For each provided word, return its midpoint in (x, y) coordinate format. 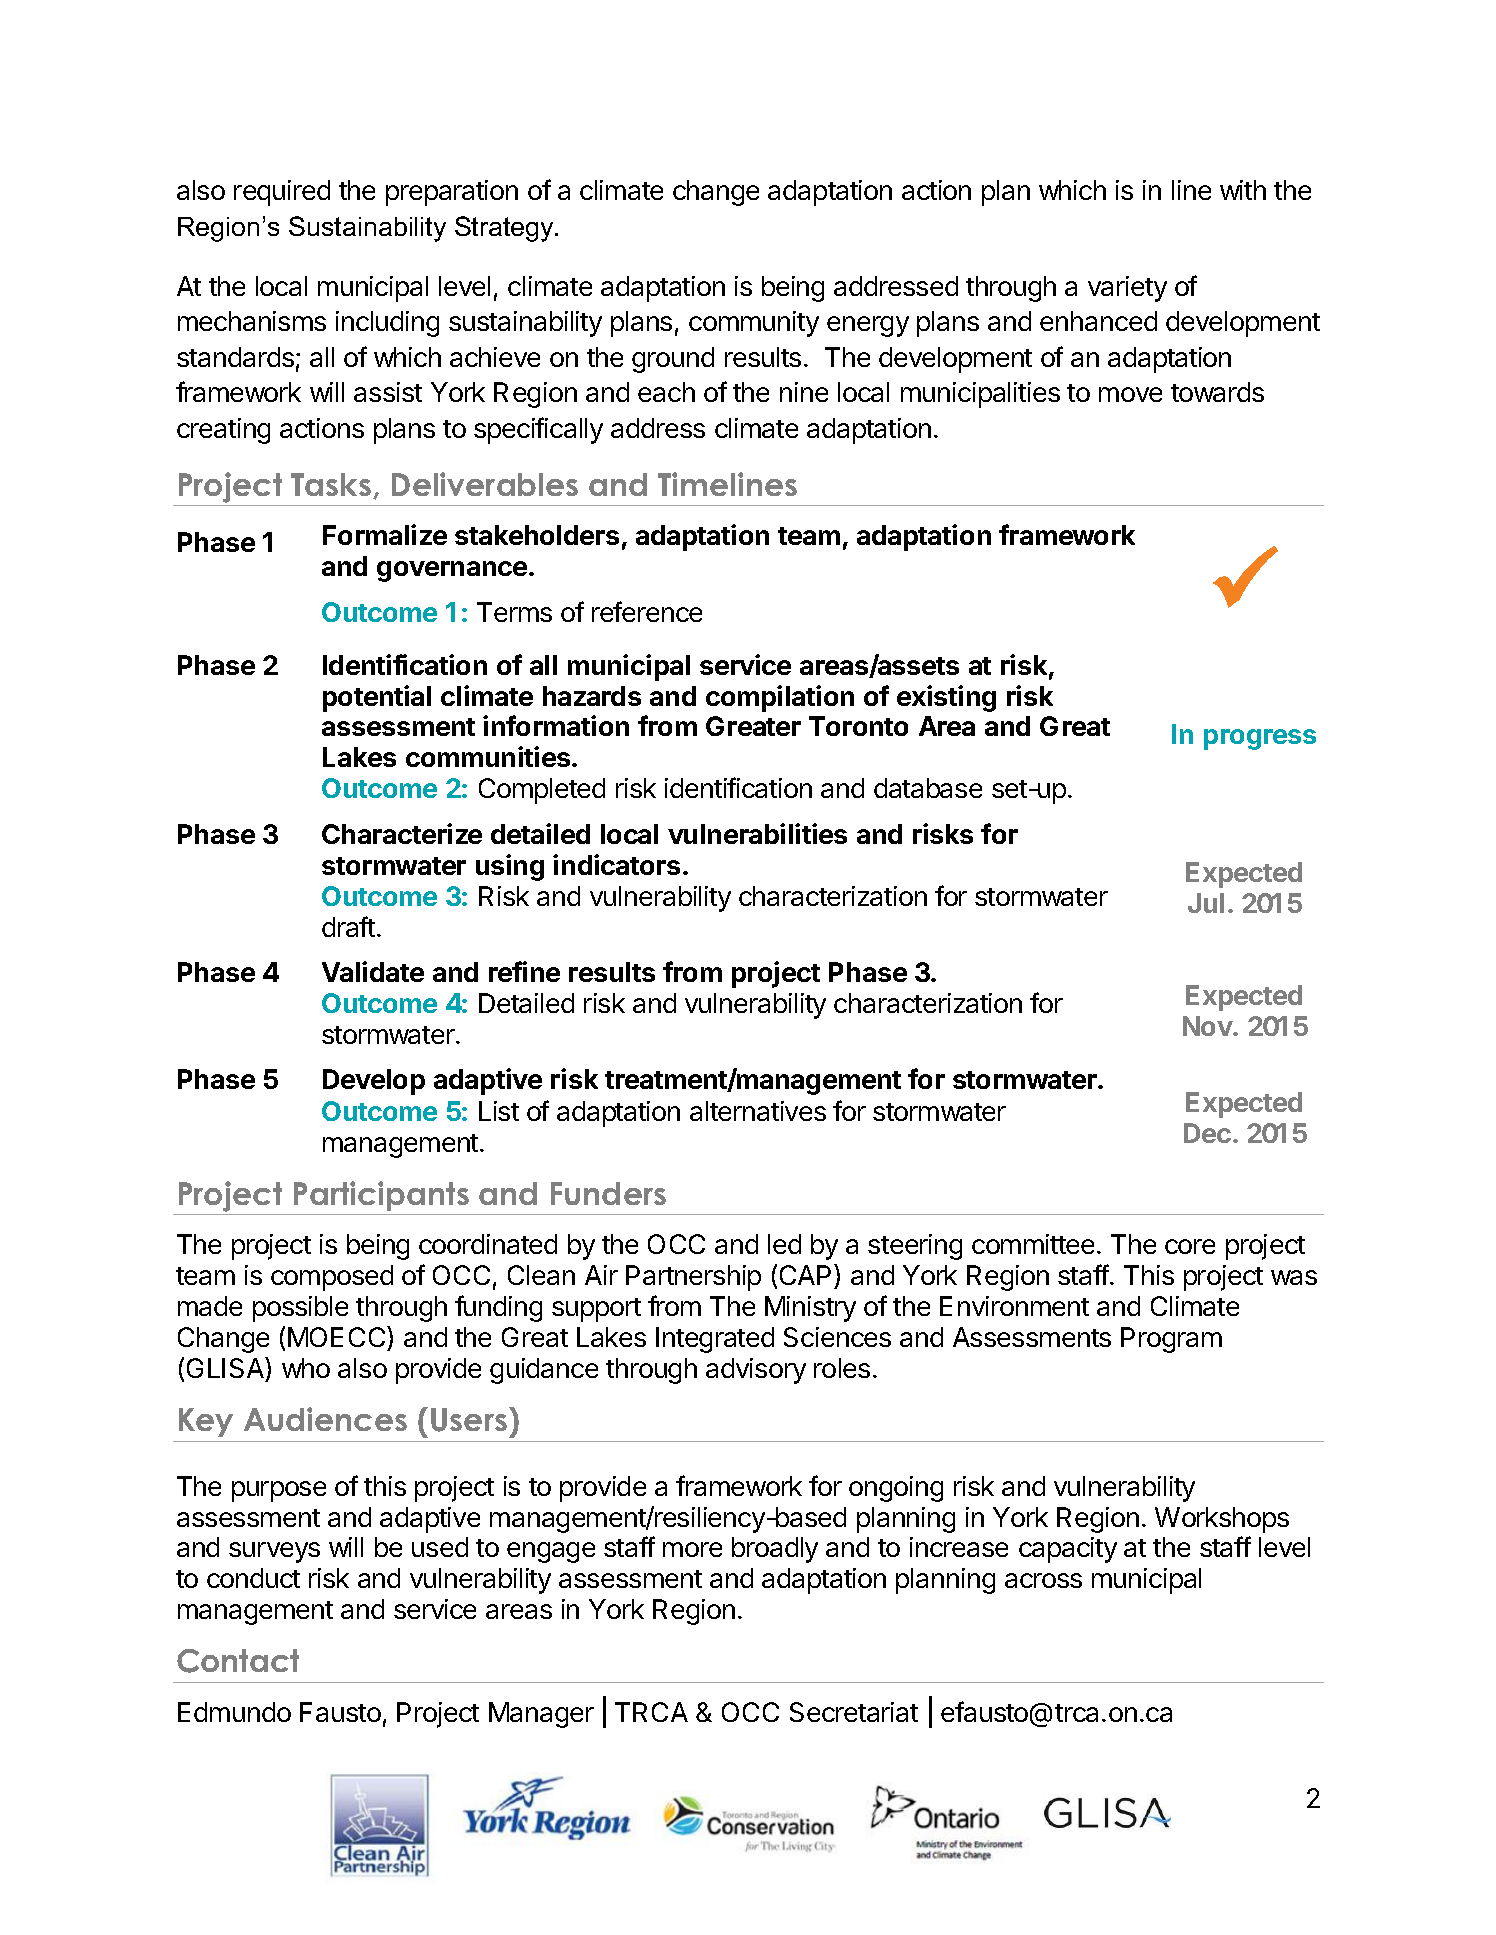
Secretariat (854, 1712)
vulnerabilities (757, 833)
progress (1260, 739)
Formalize (385, 534)
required (282, 193)
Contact (238, 1661)
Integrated (715, 1340)
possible (300, 1309)
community (754, 324)
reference (647, 611)
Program (1171, 1340)
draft (348, 926)
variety (1127, 289)
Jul (1206, 903)
